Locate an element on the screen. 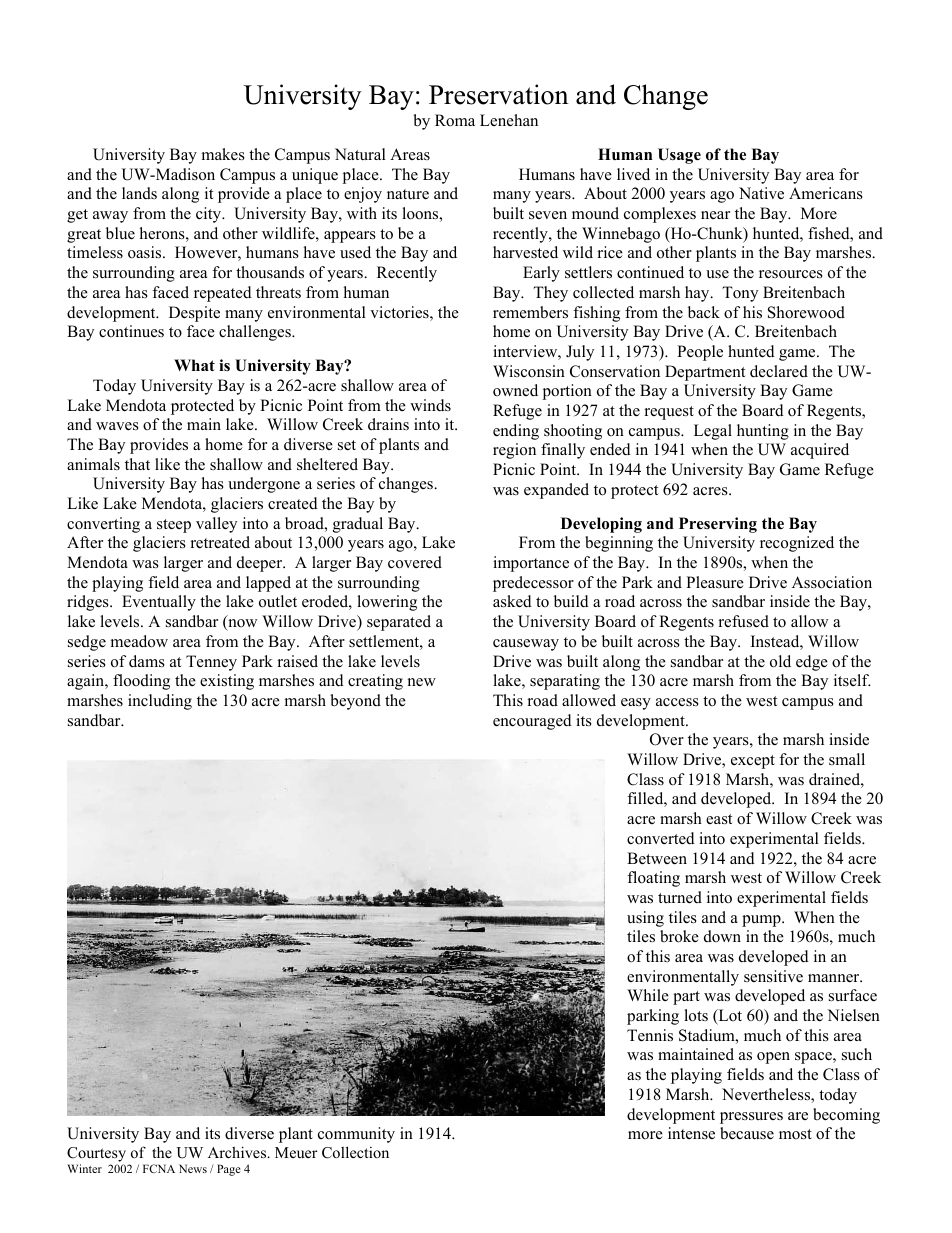 This screenshot has width=952, height=1233. makes is located at coordinates (223, 154).
